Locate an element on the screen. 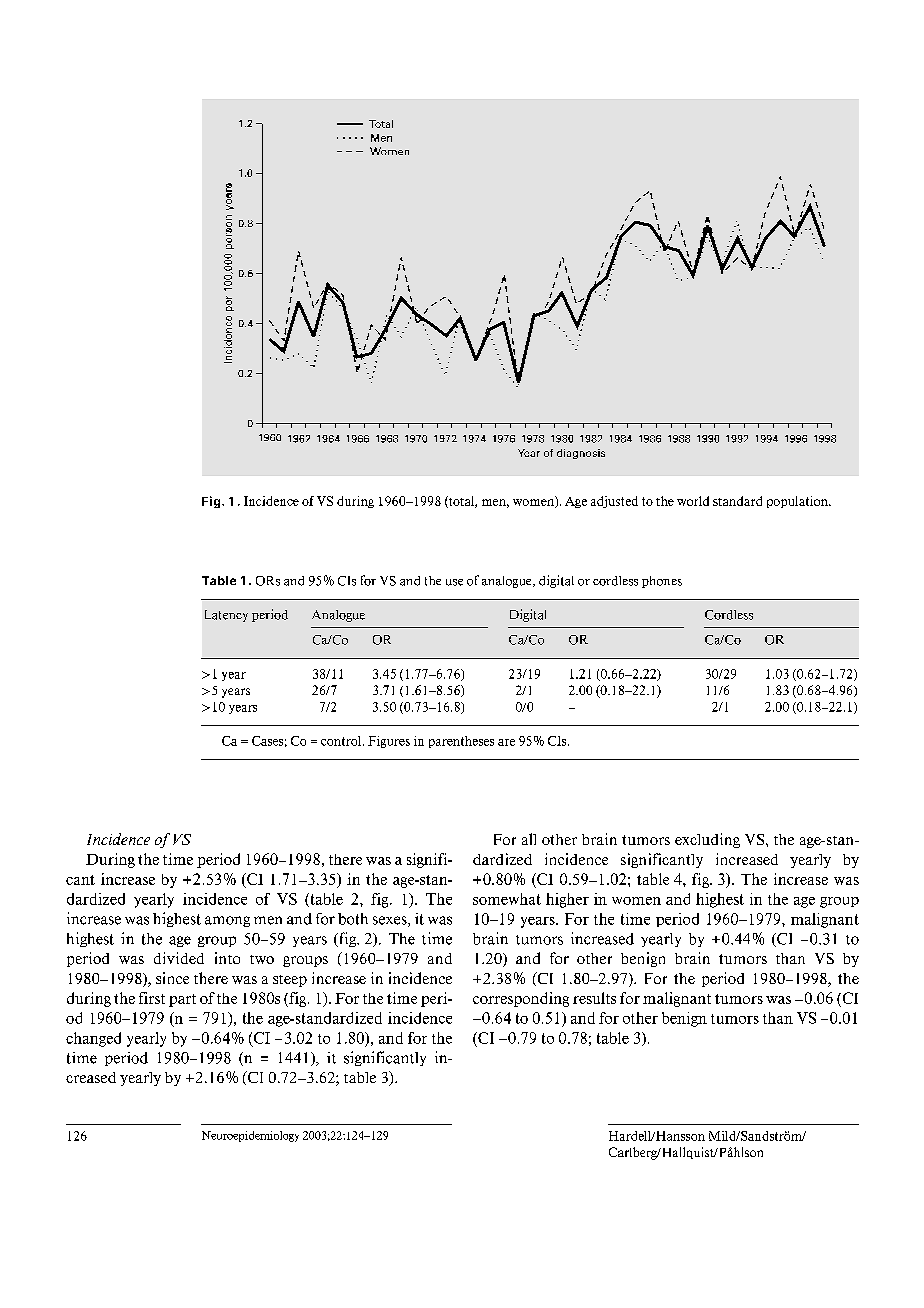 Image resolution: width=924 pixels, height=1308 pixels. part is located at coordinates (182, 1000).
